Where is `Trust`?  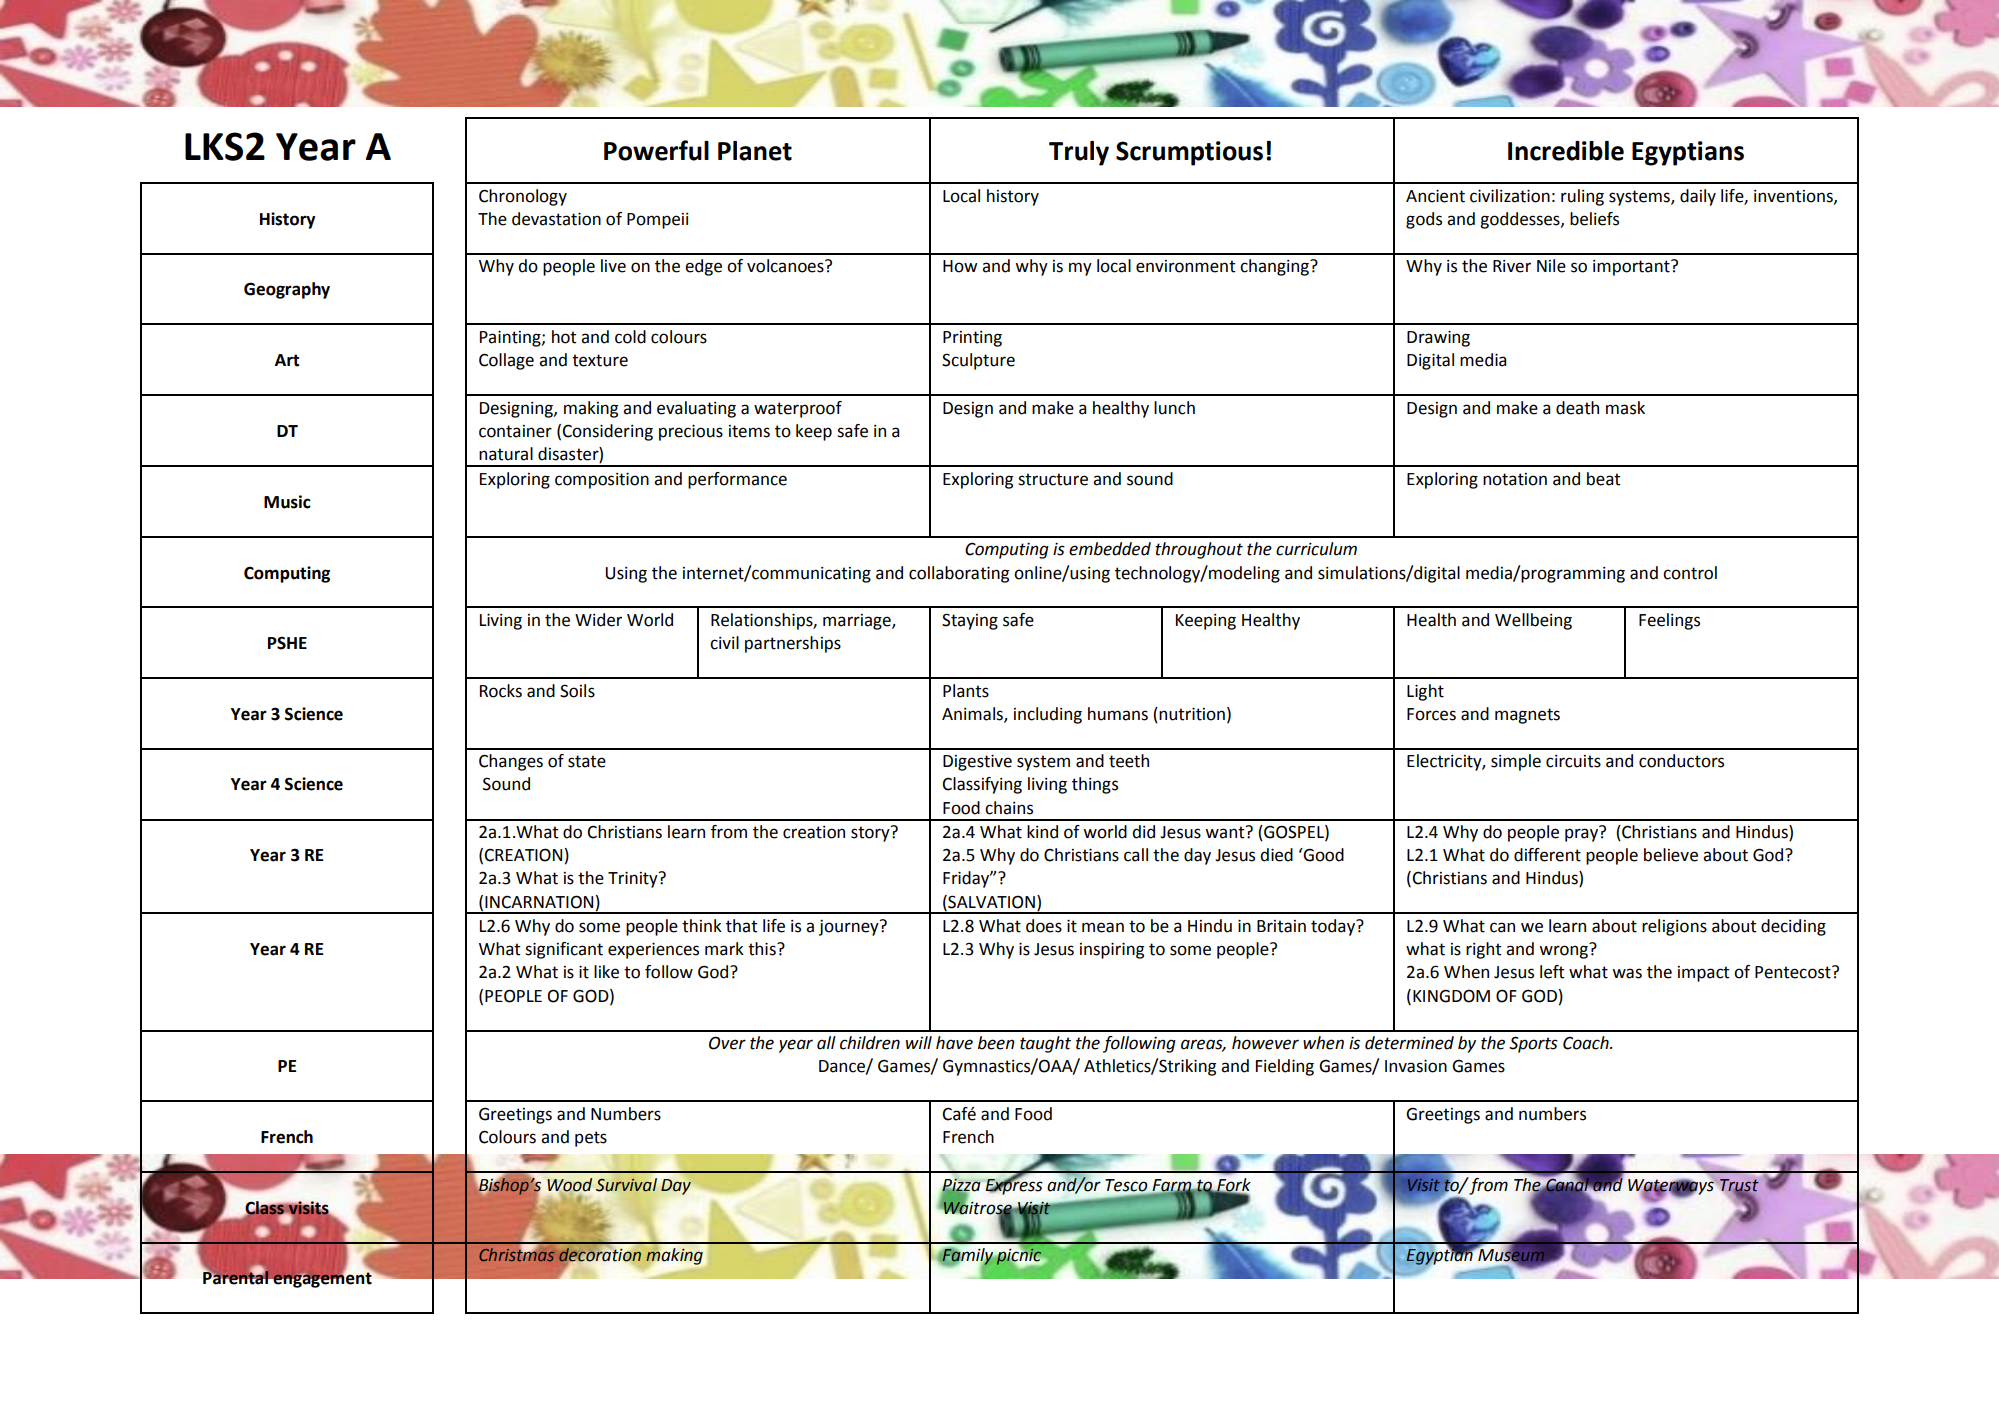
Trust is located at coordinates (1738, 1186).
